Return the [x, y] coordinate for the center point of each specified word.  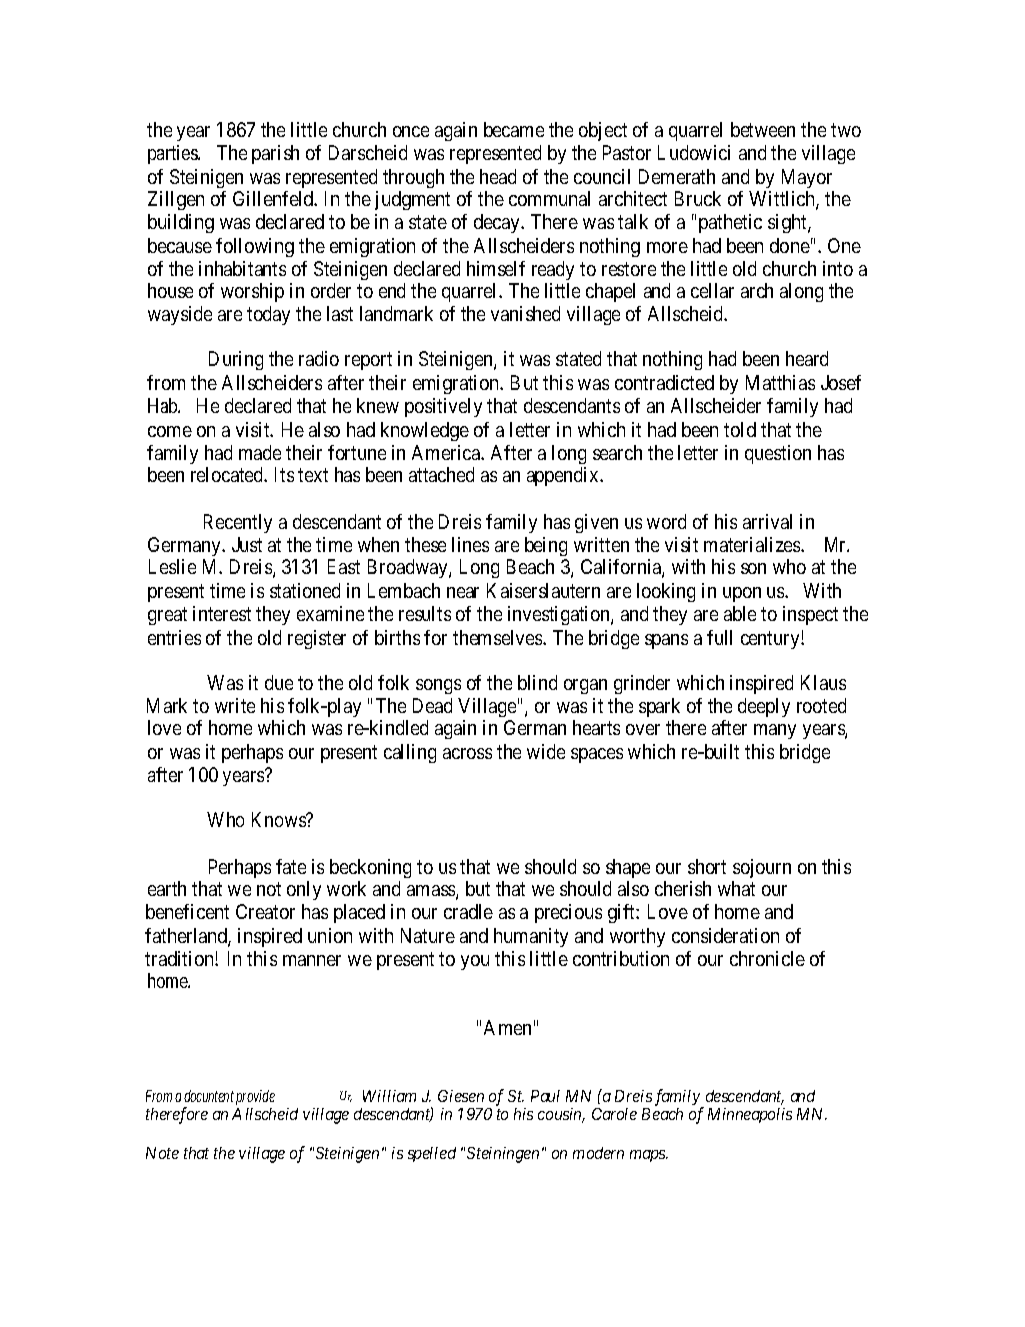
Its [284, 474]
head [498, 176]
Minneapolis [750, 1115]
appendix [564, 476]
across [467, 753]
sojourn [762, 868]
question [778, 454]
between [763, 129]
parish [275, 154]
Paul [545, 1096]
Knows [279, 819]
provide [255, 1097]
